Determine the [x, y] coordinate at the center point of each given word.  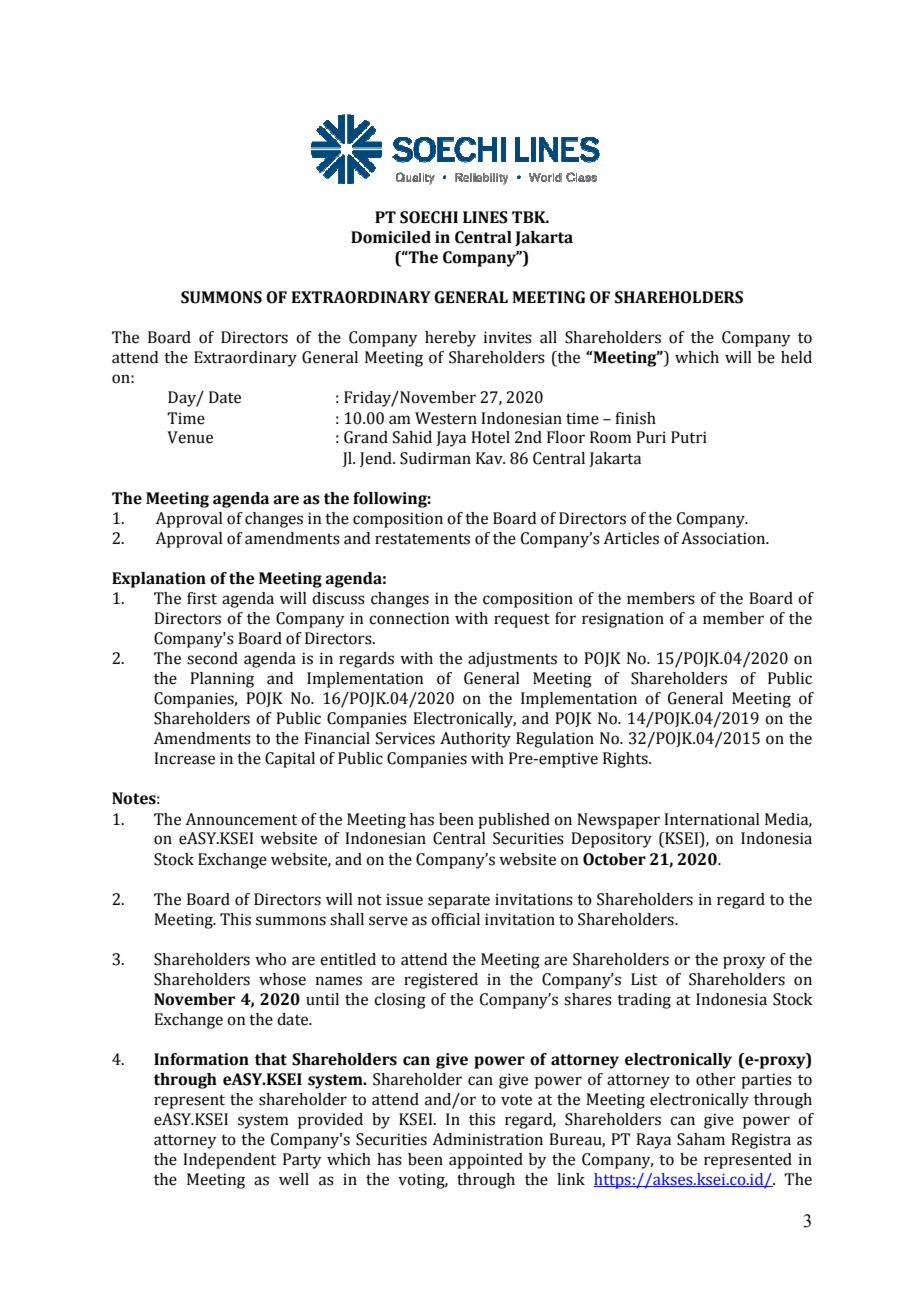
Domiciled [391, 237]
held [796, 357]
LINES [485, 217]
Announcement [241, 819]
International [712, 819]
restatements [422, 539]
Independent [229, 1161]
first [202, 598]
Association [724, 538]
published [514, 821]
